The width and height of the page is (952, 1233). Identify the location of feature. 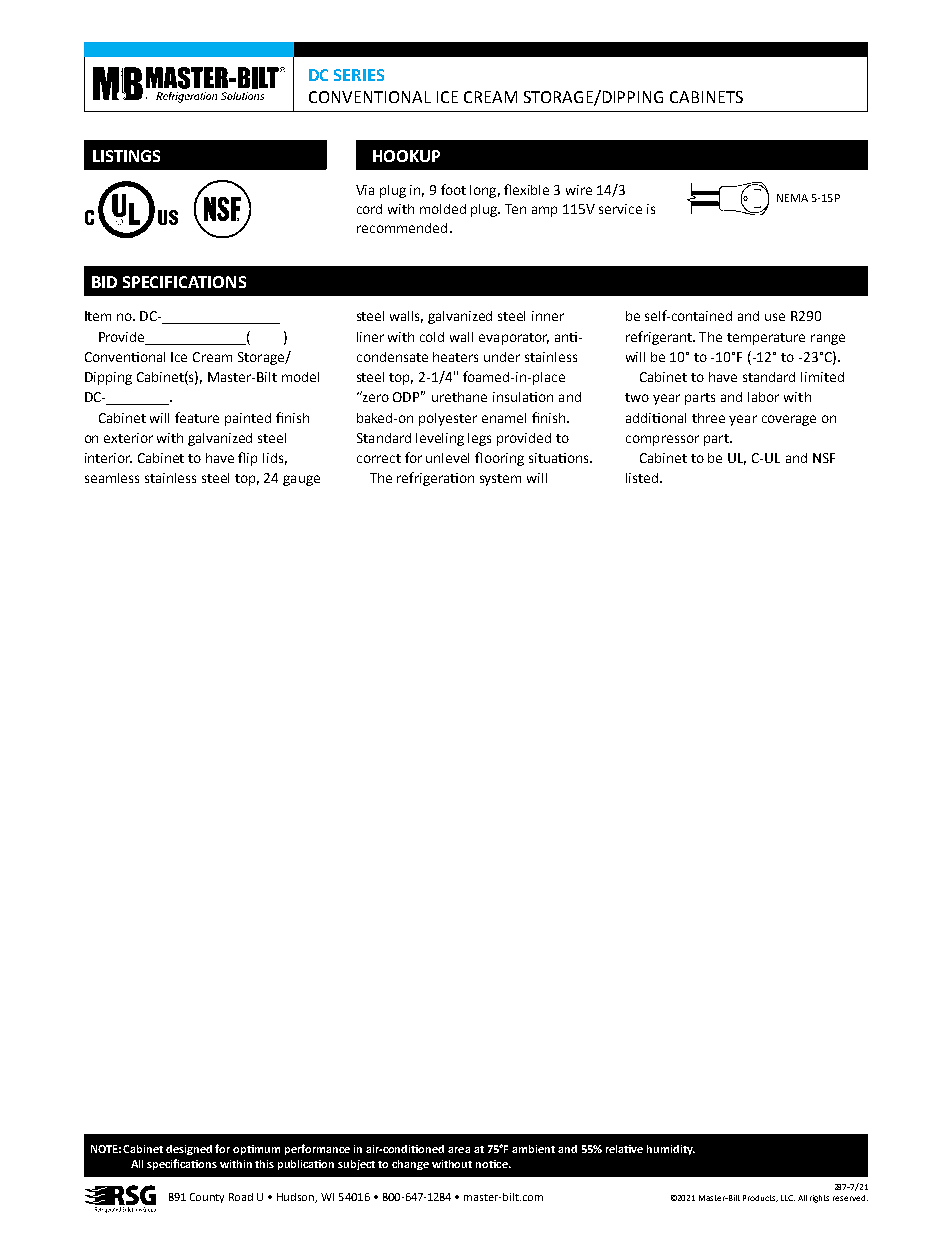
(197, 417).
